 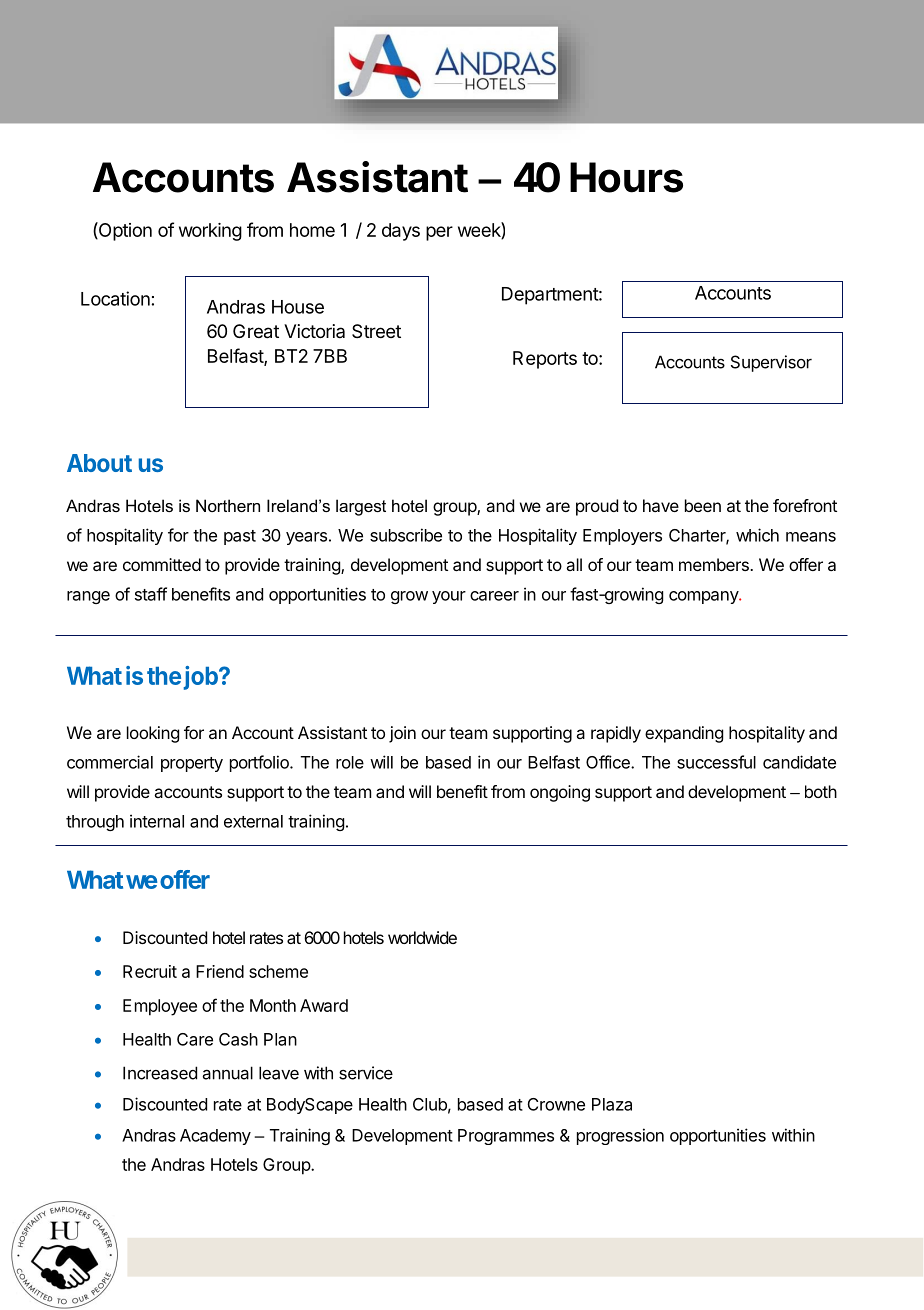 I want to click on Increased, so click(x=160, y=1073).
